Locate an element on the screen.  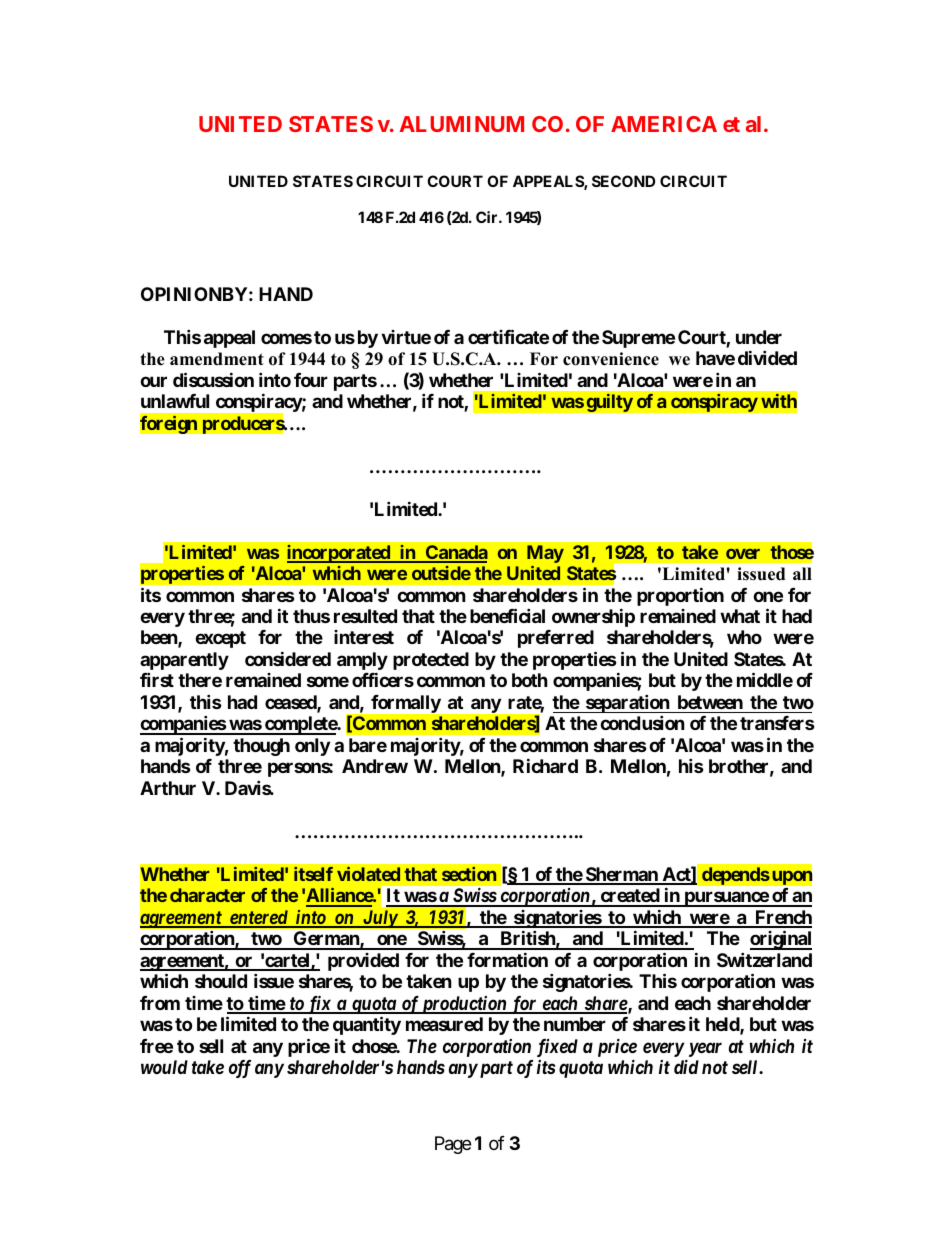
beneficial is located at coordinates (507, 615).
